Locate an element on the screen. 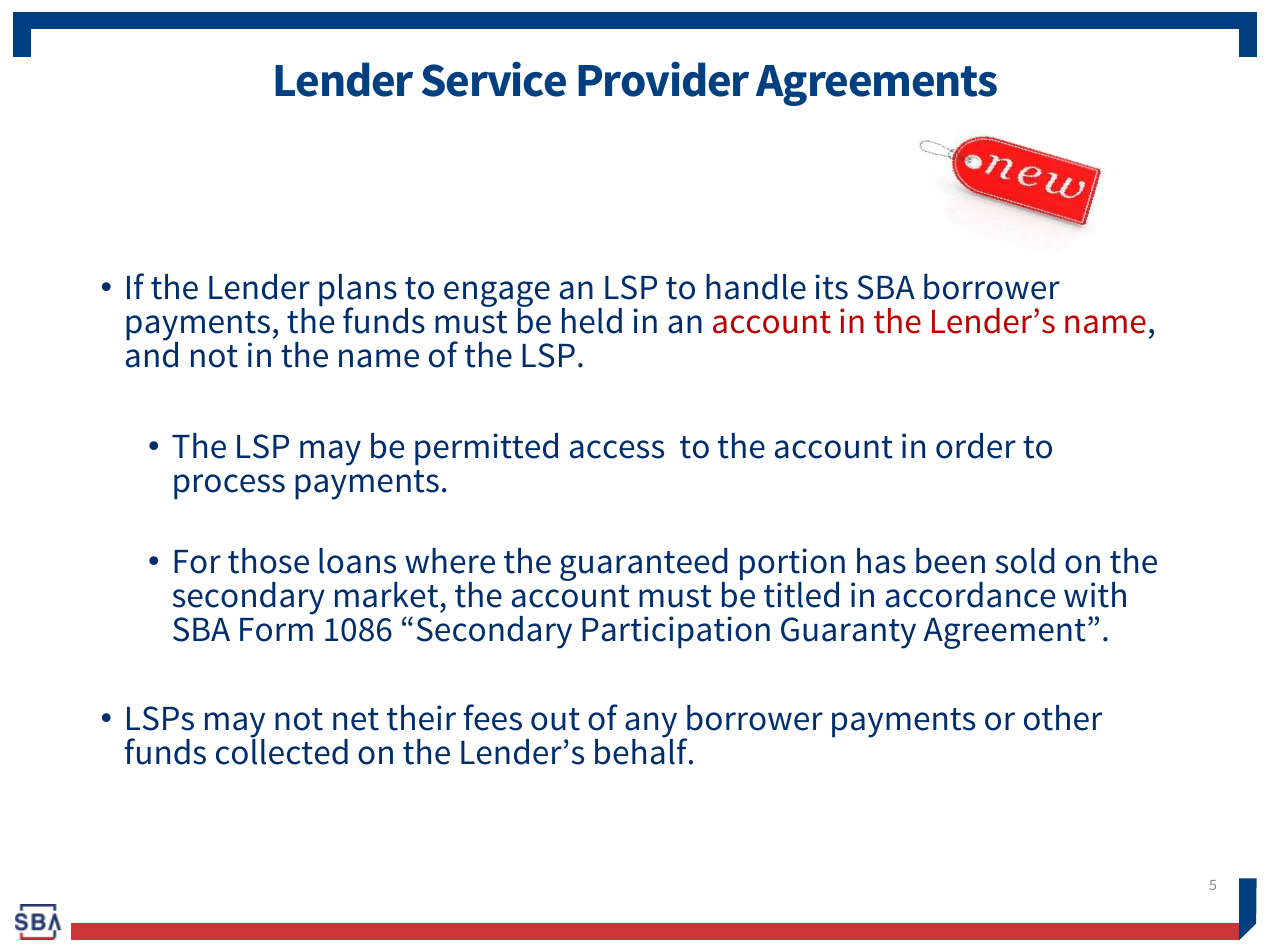  its is located at coordinates (831, 287).
